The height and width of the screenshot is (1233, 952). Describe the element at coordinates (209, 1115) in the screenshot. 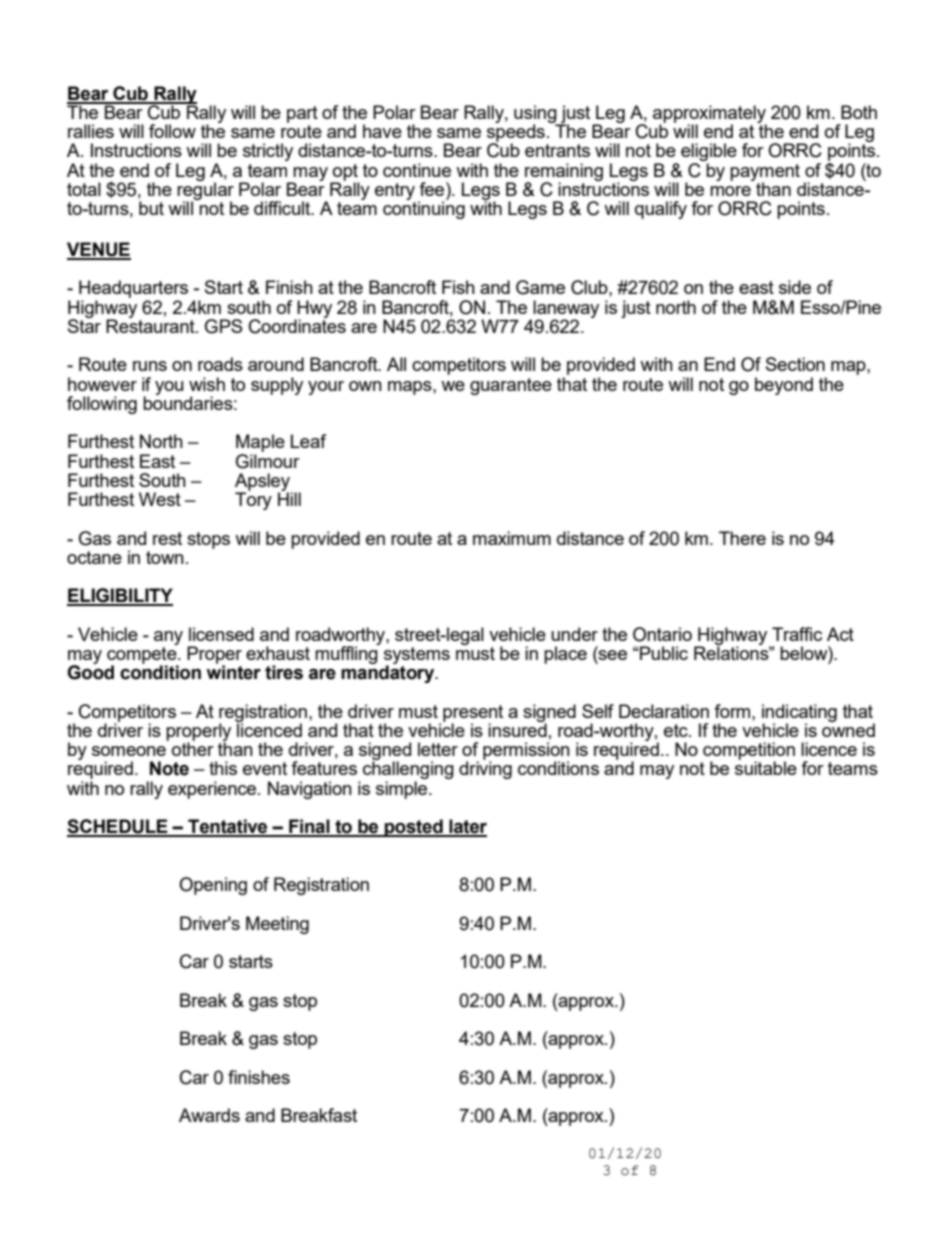

I see `Awards` at that location.
